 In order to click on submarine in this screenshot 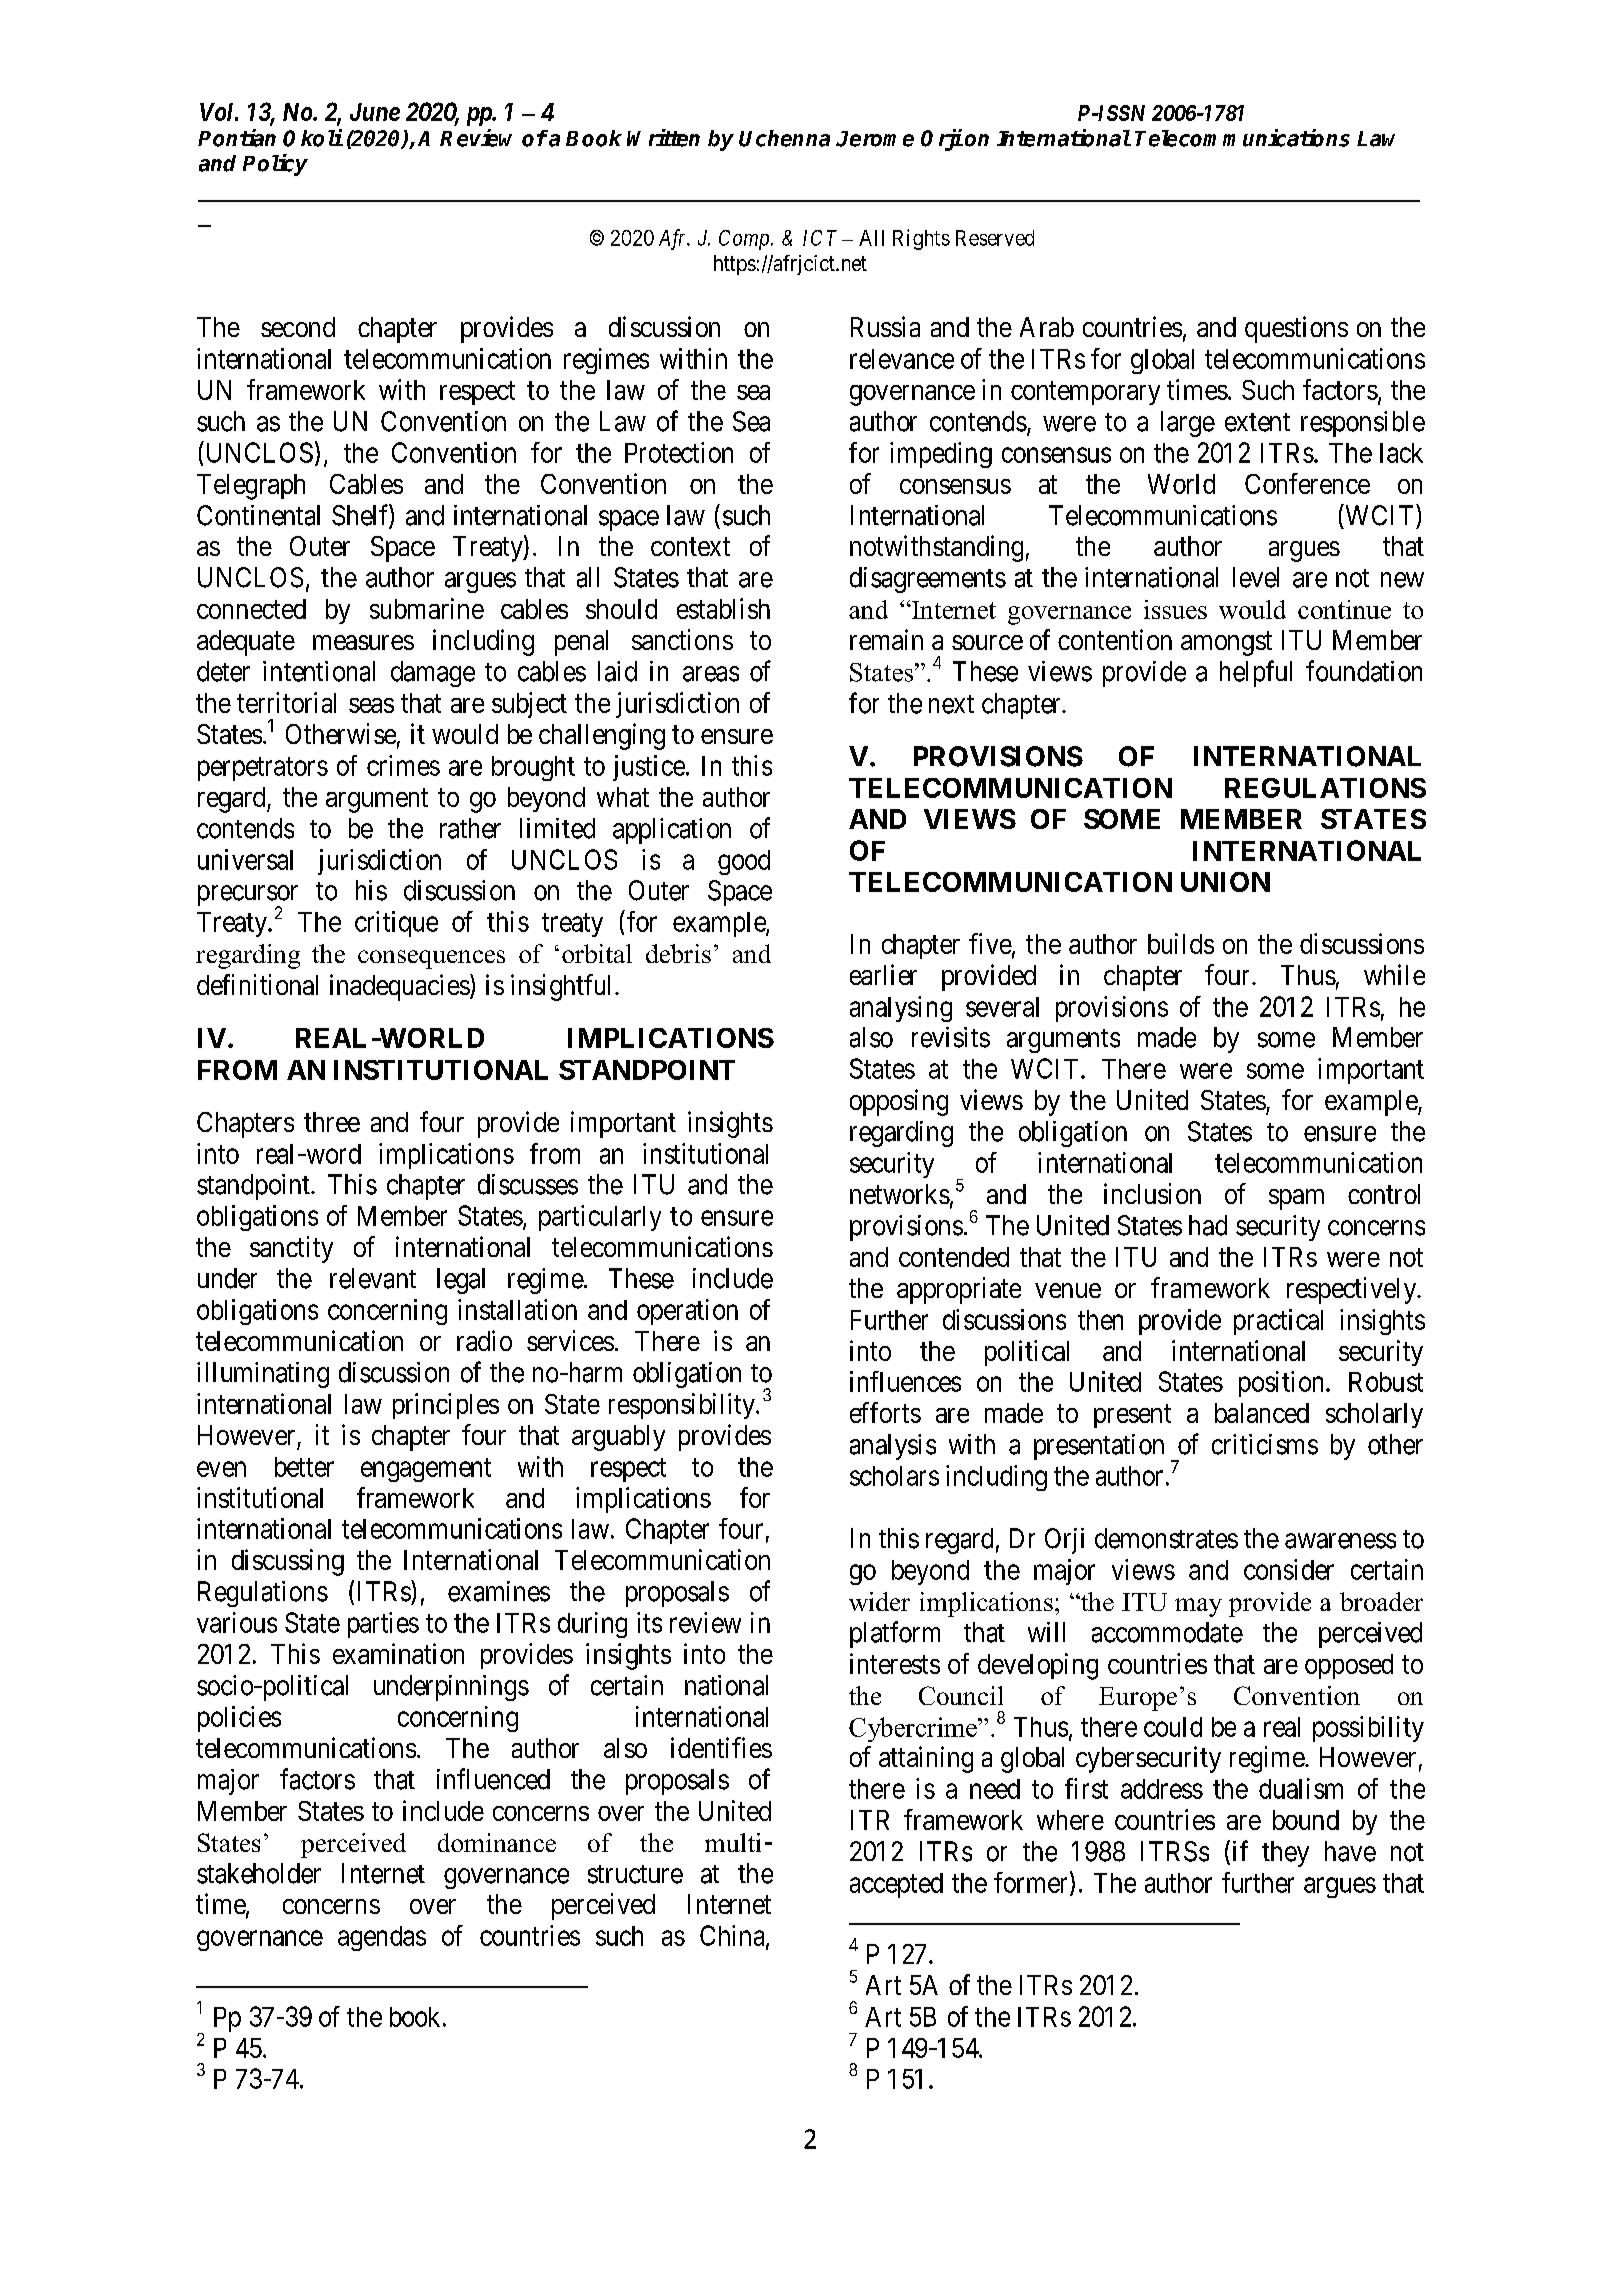, I will do `click(427, 608)`.
